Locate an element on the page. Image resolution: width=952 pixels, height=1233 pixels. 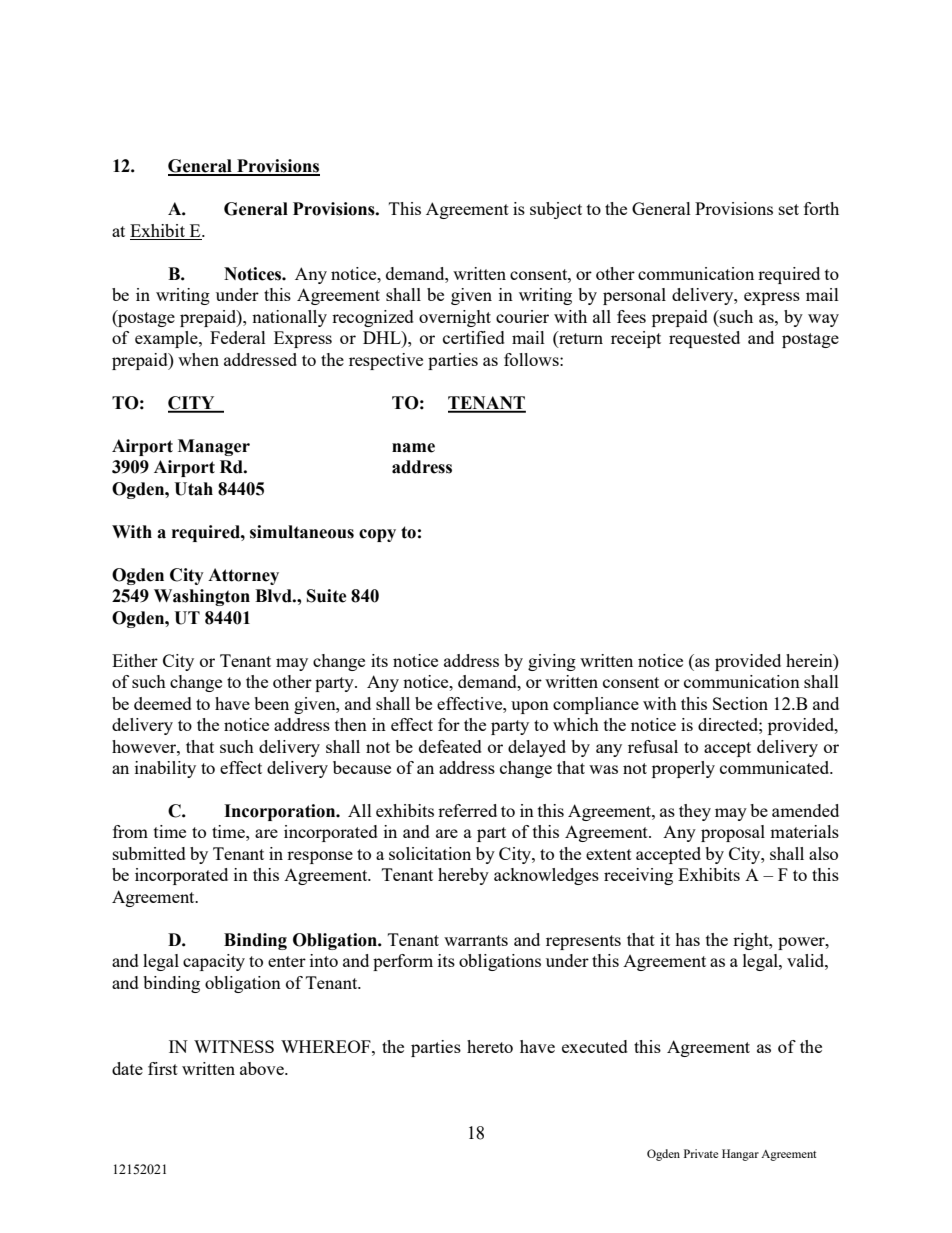
nationally is located at coordinates (289, 318).
